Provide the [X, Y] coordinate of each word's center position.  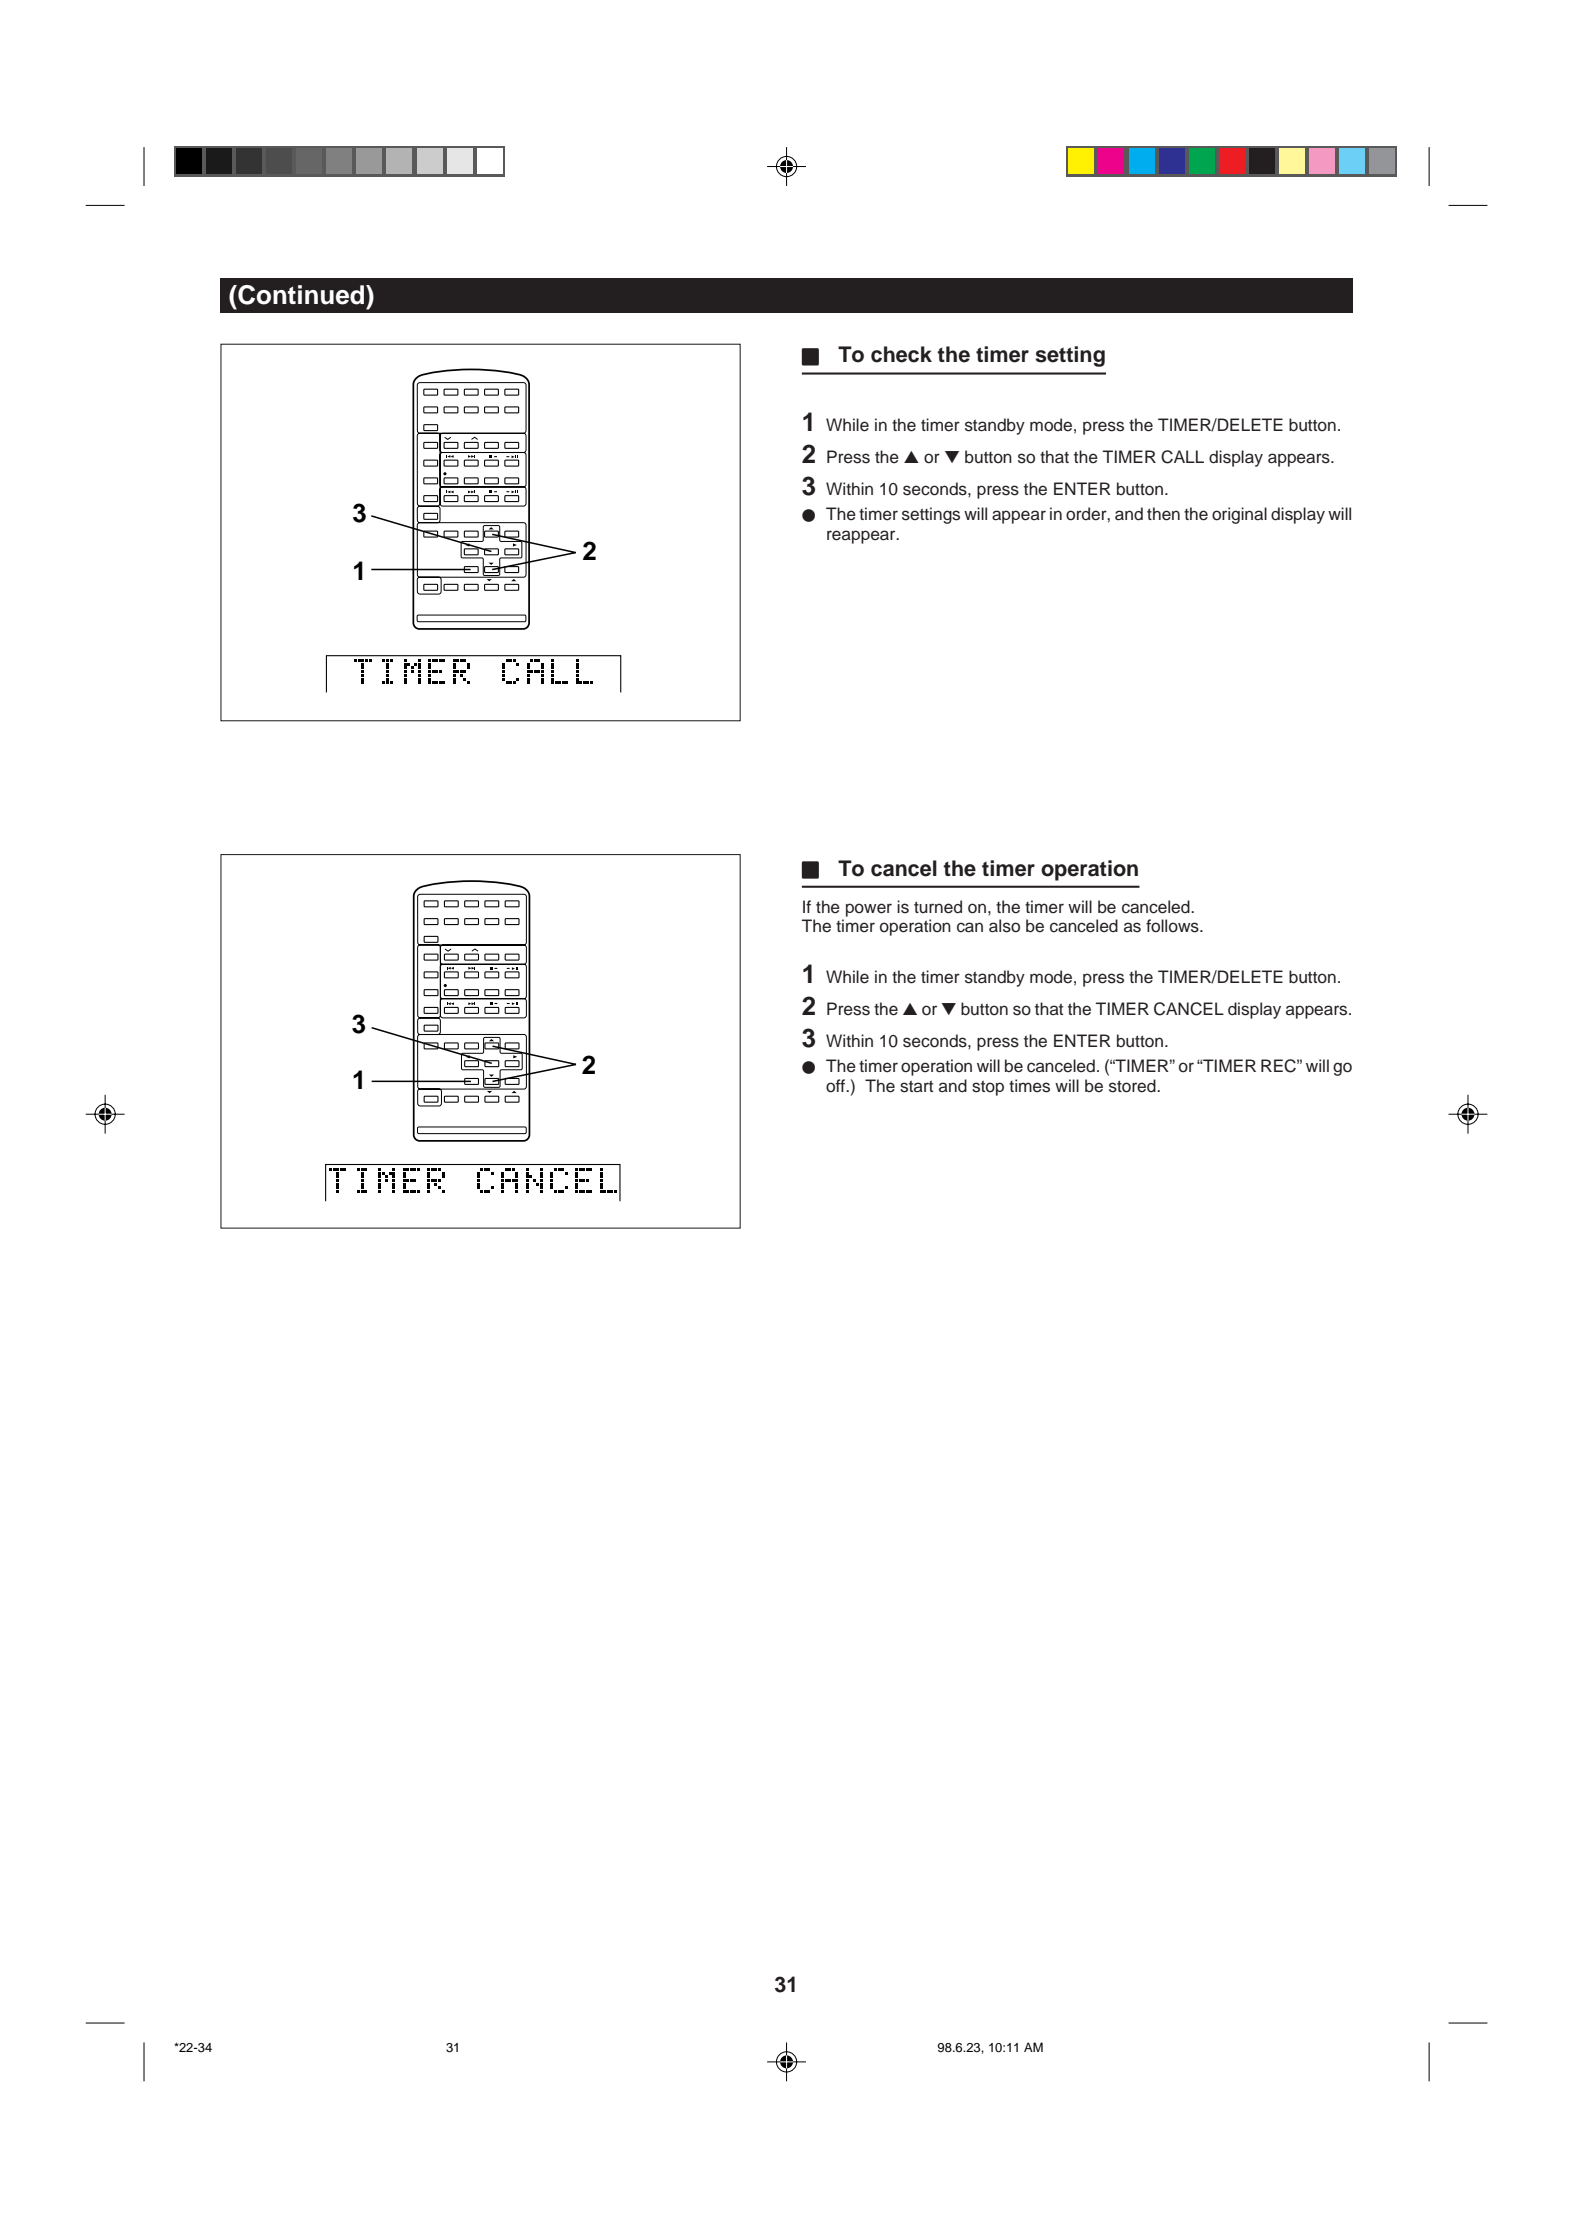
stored [1133, 1086]
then [1163, 514]
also [1004, 926]
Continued [301, 295]
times [1029, 1086]
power [869, 910]
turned [938, 907]
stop [988, 1088]
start [916, 1086]
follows [1173, 926]
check [901, 354]
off [837, 1086]
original [1239, 515]
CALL [1182, 457]
